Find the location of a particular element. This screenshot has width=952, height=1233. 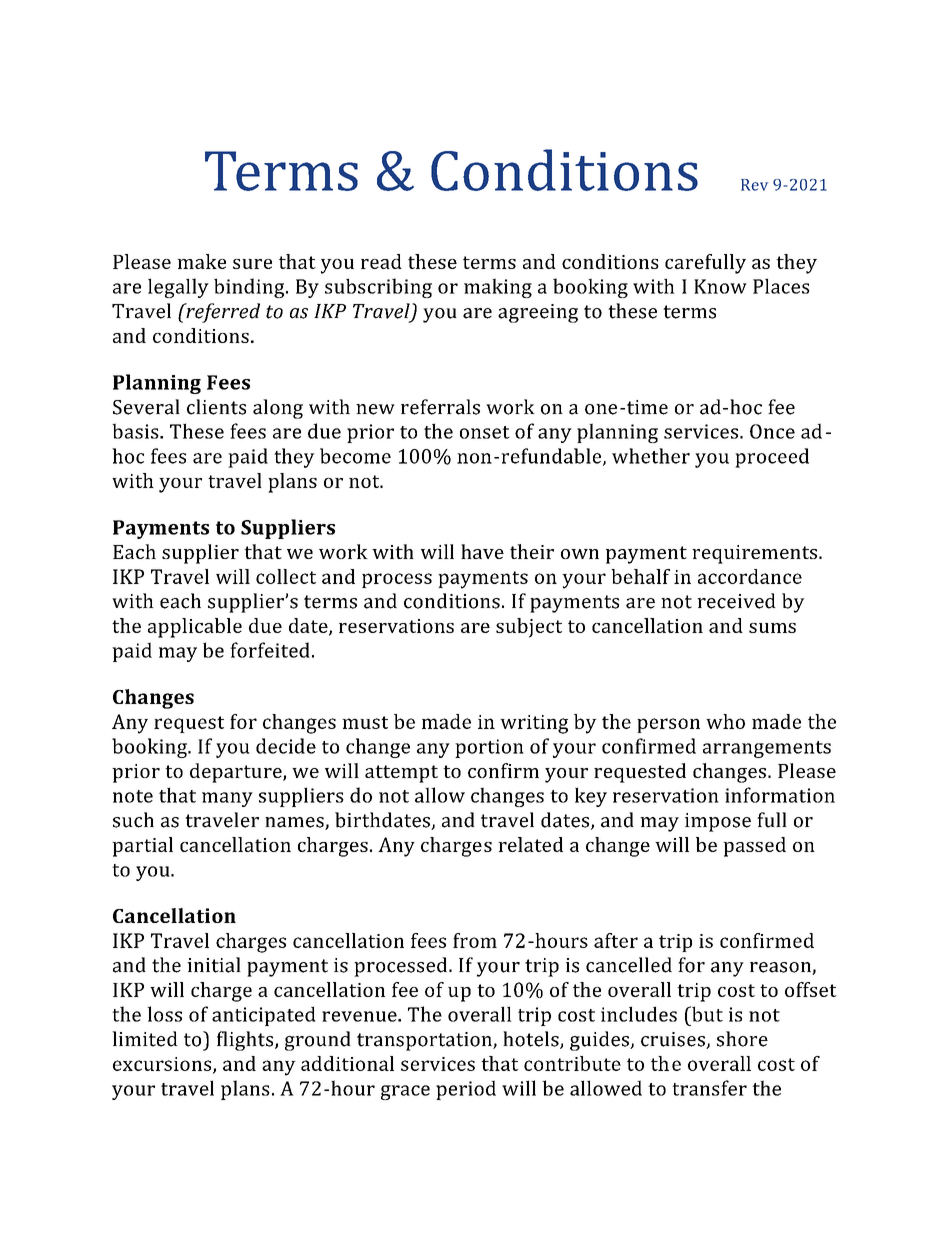

onset is located at coordinates (485, 432).
